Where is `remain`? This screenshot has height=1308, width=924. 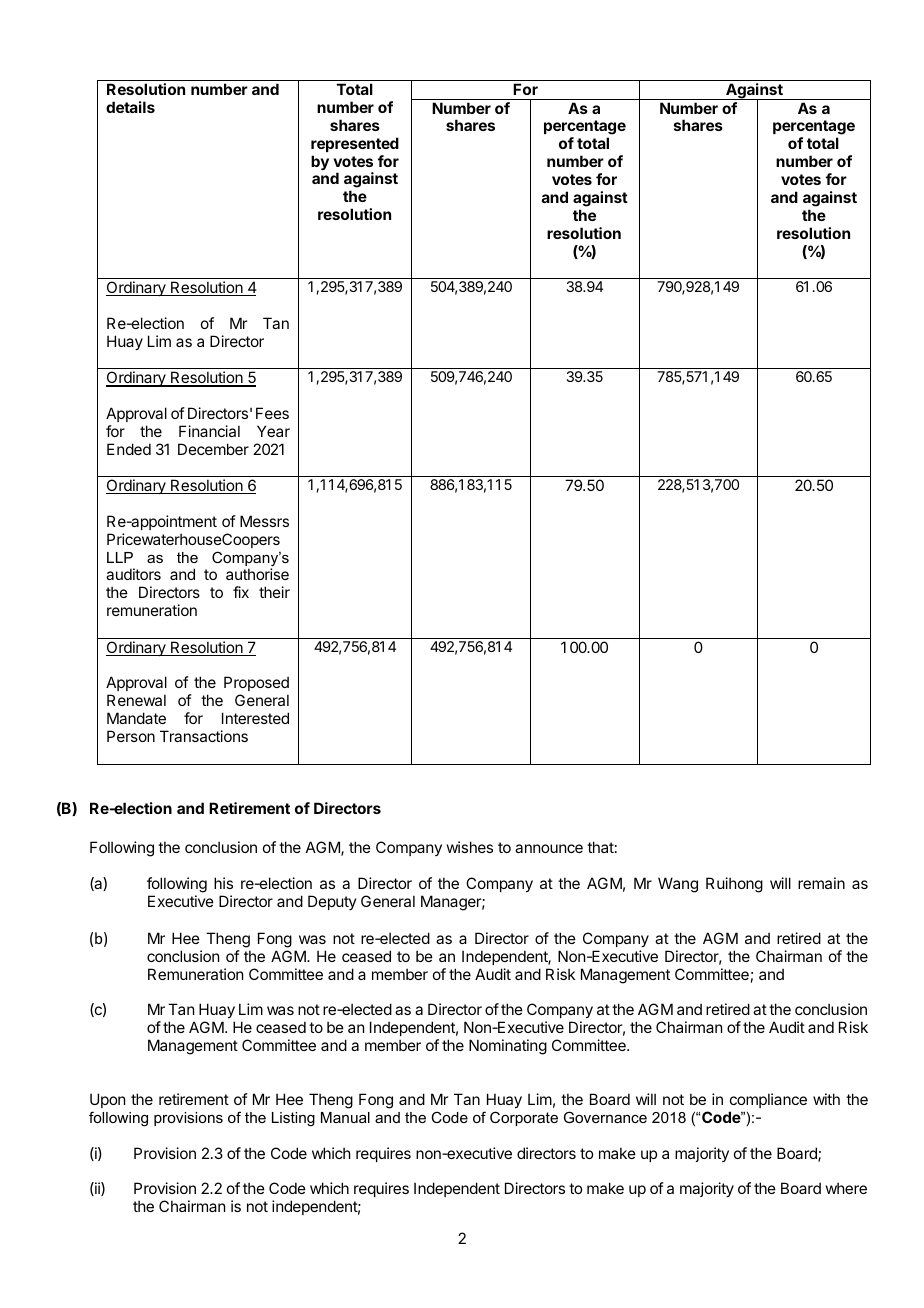 remain is located at coordinates (821, 883).
